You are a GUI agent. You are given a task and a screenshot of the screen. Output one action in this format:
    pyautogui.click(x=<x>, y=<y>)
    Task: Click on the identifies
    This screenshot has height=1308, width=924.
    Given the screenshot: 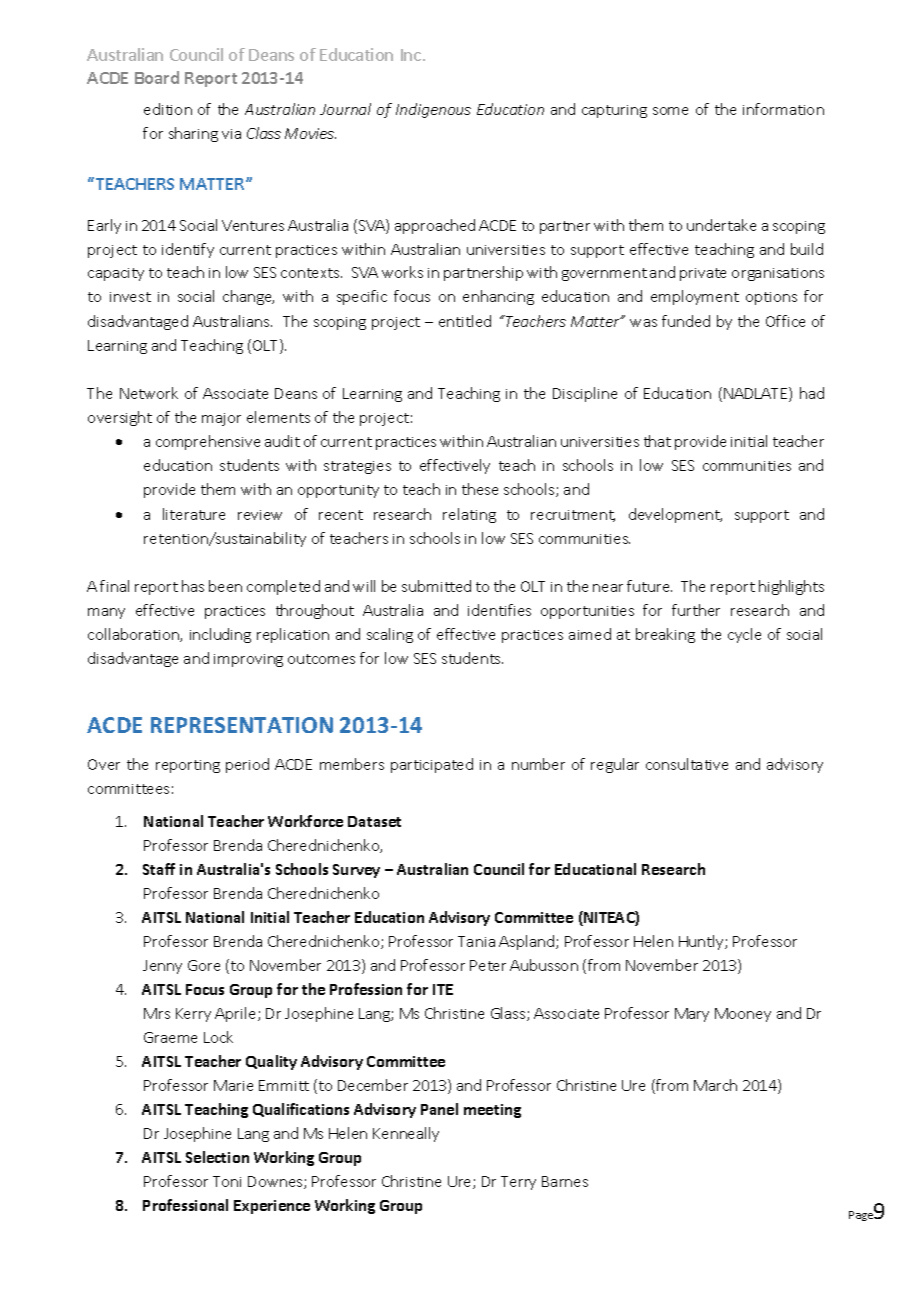 What is the action you would take?
    pyautogui.click(x=499, y=610)
